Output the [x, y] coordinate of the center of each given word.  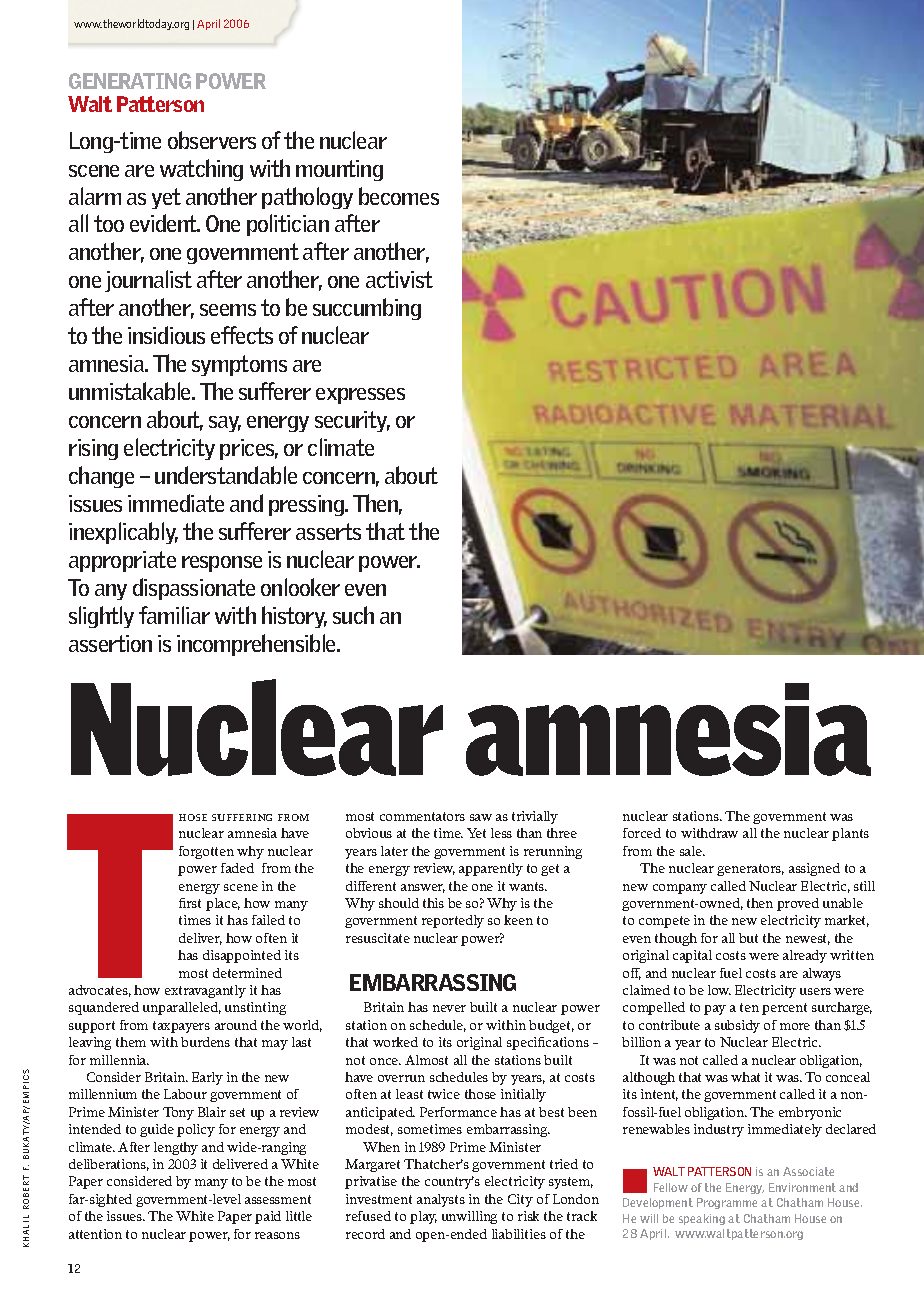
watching [201, 170]
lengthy [176, 1148]
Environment [802, 1187]
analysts [441, 1200]
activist [399, 279]
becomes [399, 196]
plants [850, 834]
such [353, 615]
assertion [110, 643]
